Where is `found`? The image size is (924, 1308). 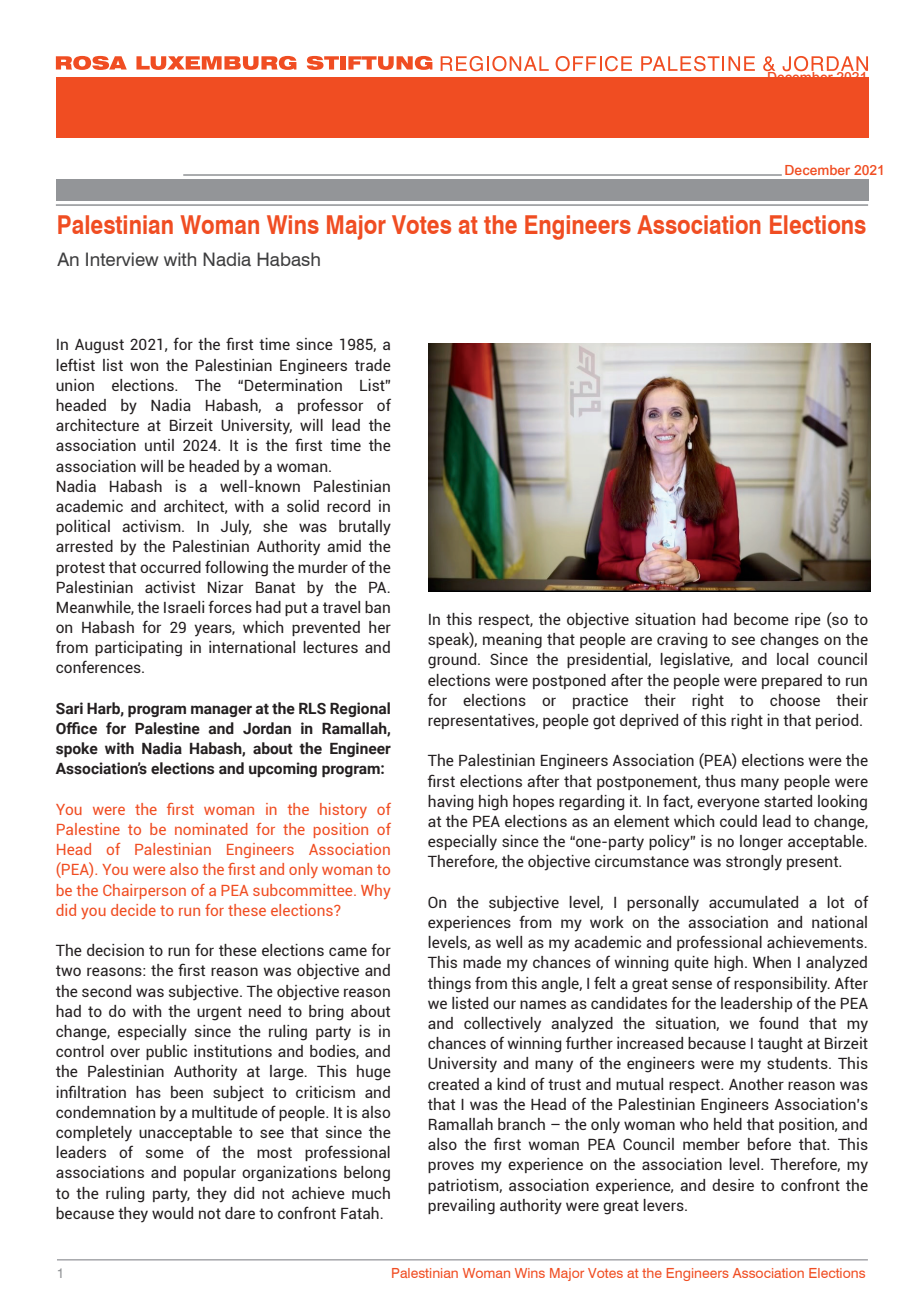
found is located at coordinates (778, 1022).
